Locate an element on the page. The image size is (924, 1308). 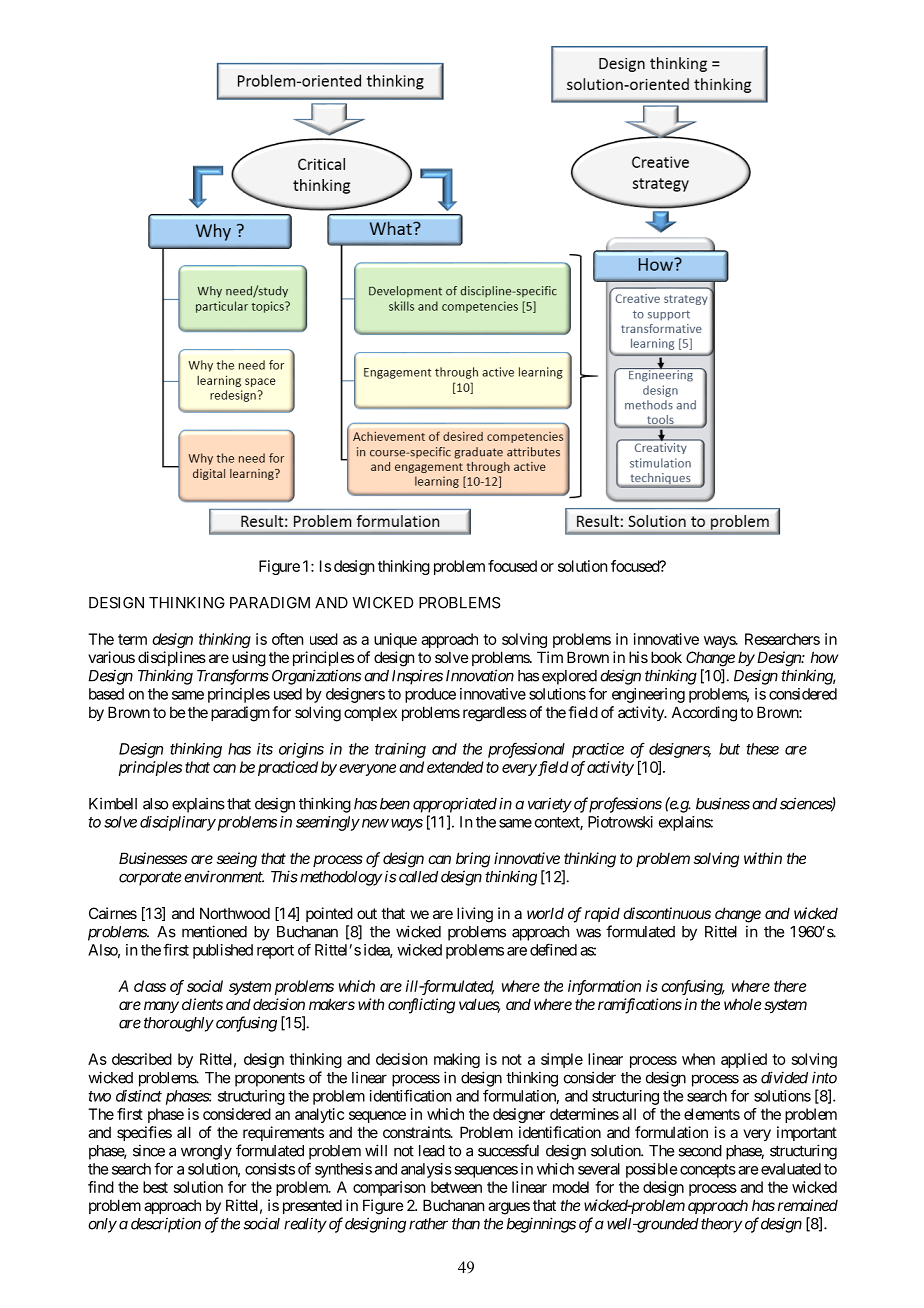
disciplines is located at coordinates (172, 658).
